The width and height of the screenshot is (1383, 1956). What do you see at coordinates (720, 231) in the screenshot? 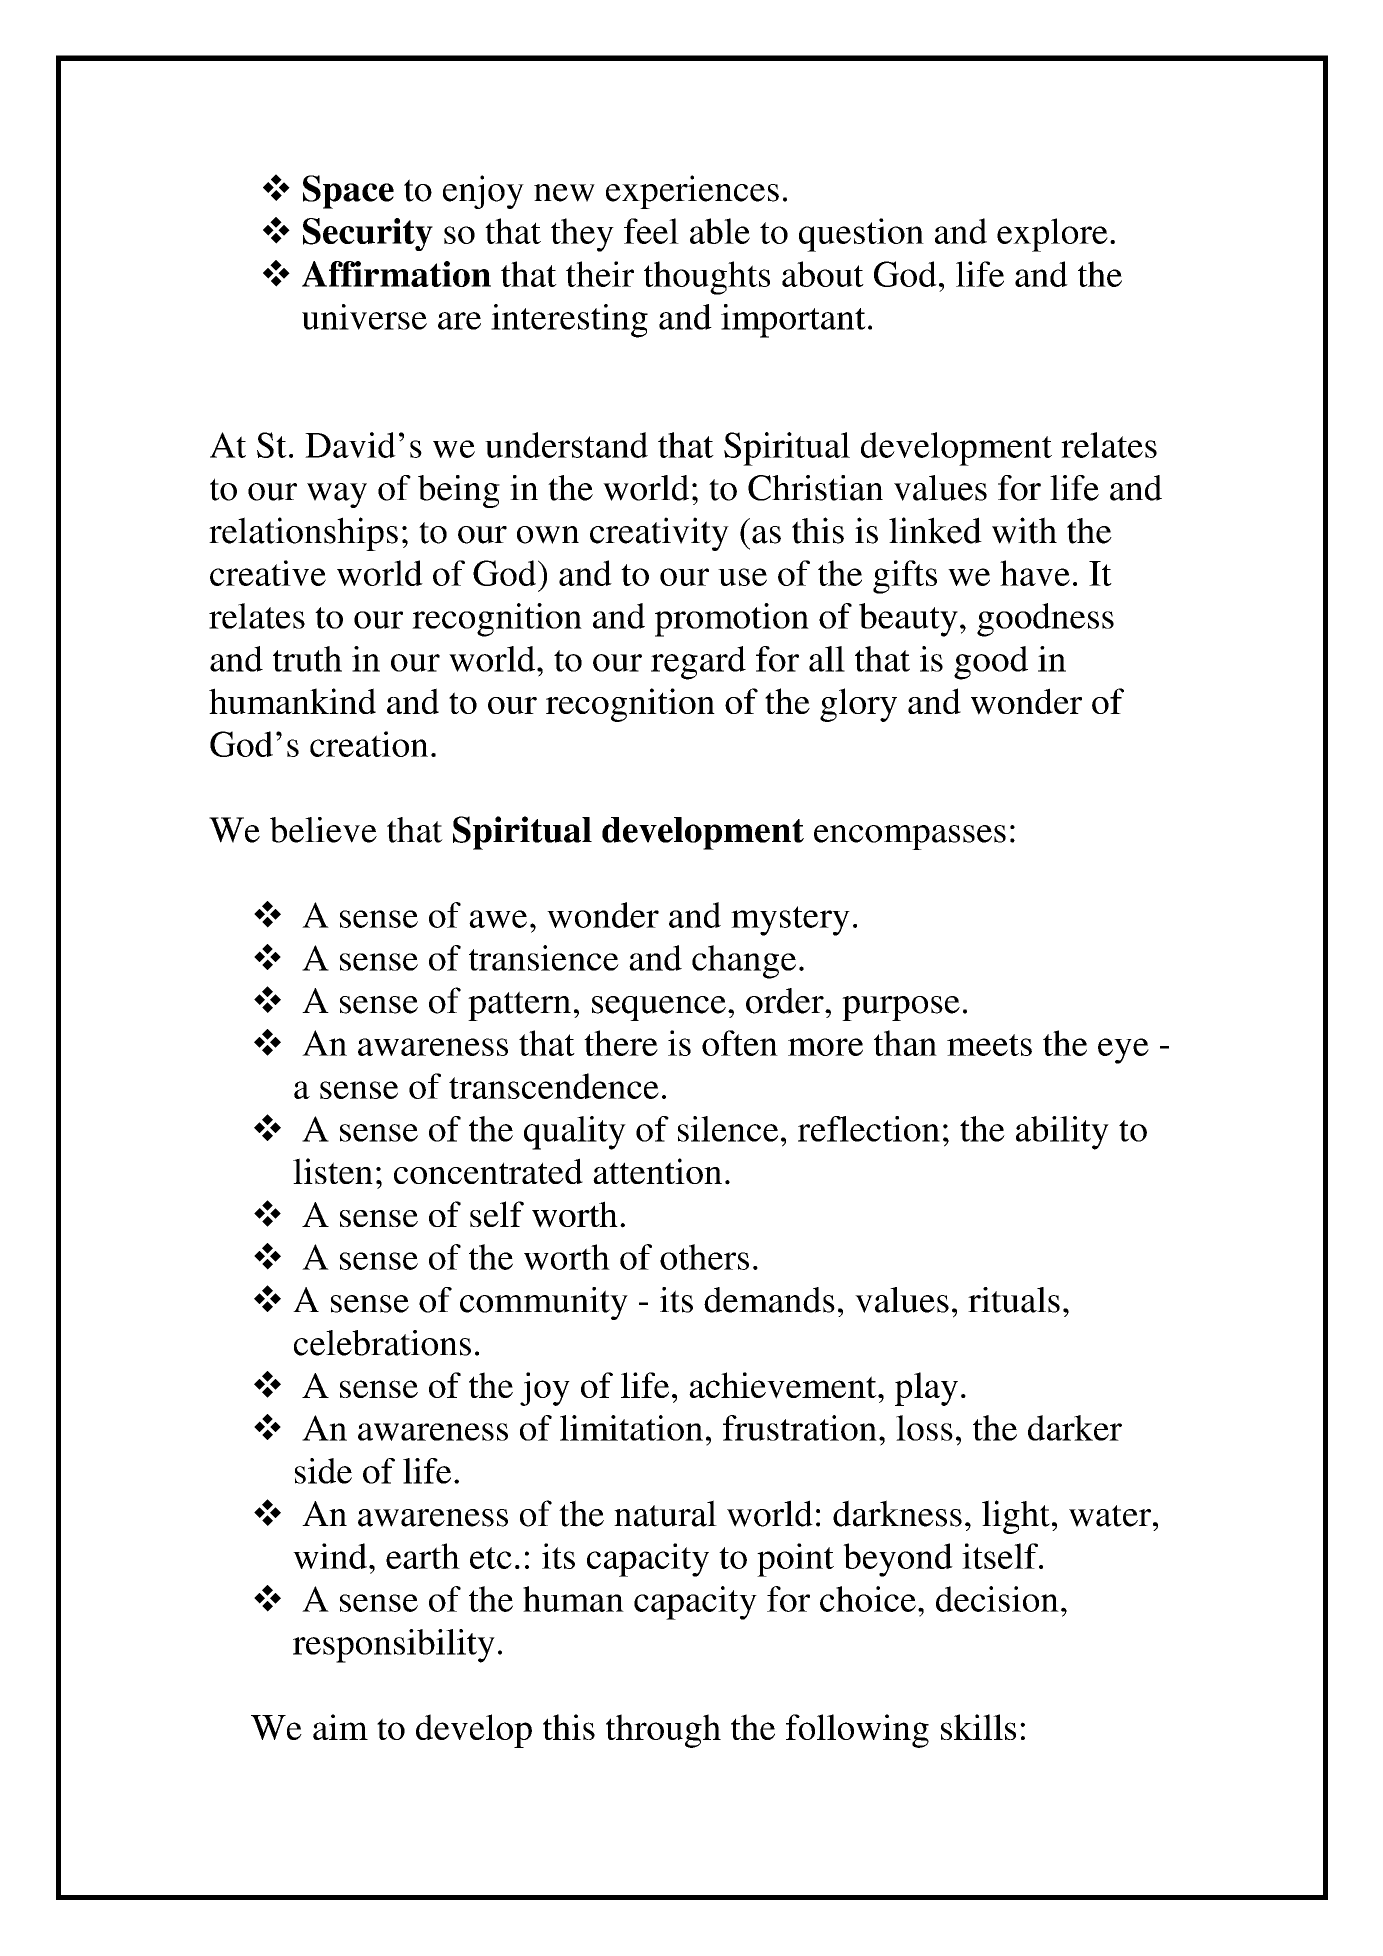
I see `able` at bounding box center [720, 231].
